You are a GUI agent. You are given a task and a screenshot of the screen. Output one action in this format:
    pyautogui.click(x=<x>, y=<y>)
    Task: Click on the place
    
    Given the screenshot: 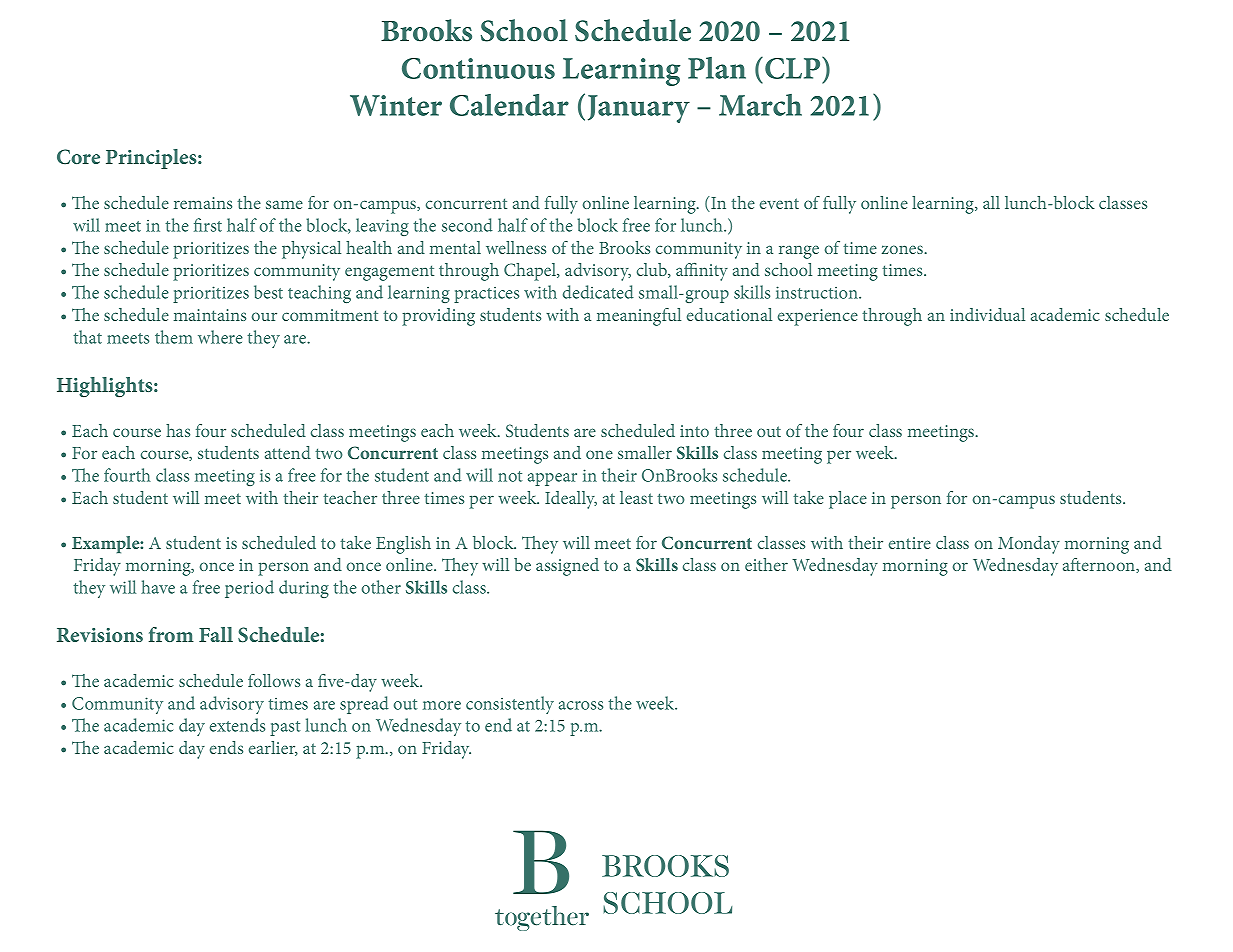 What is the action you would take?
    pyautogui.click(x=848, y=500)
